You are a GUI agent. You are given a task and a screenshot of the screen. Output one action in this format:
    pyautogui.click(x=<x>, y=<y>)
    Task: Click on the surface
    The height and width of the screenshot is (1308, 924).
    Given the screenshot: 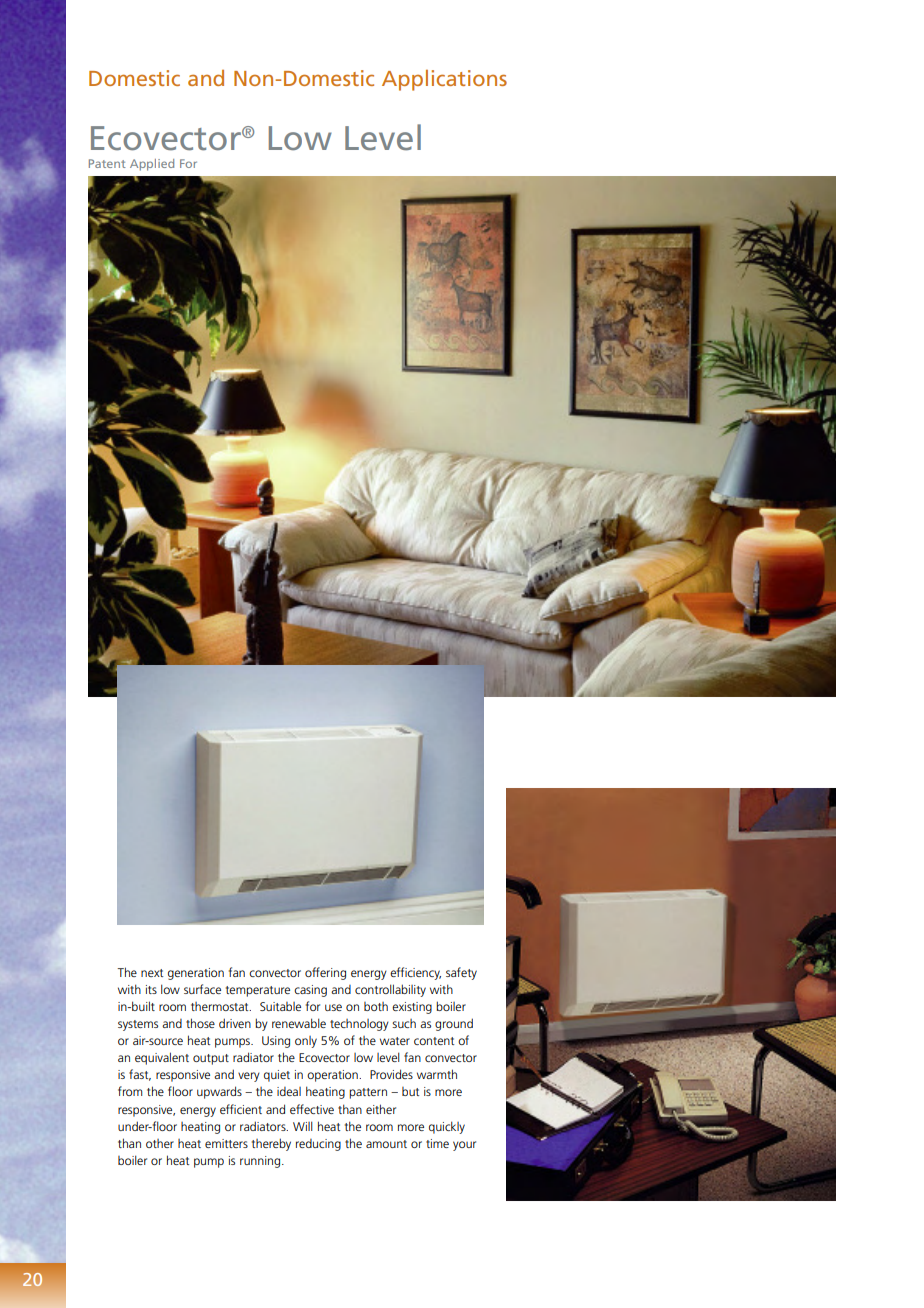 What is the action you would take?
    pyautogui.click(x=202, y=989)
